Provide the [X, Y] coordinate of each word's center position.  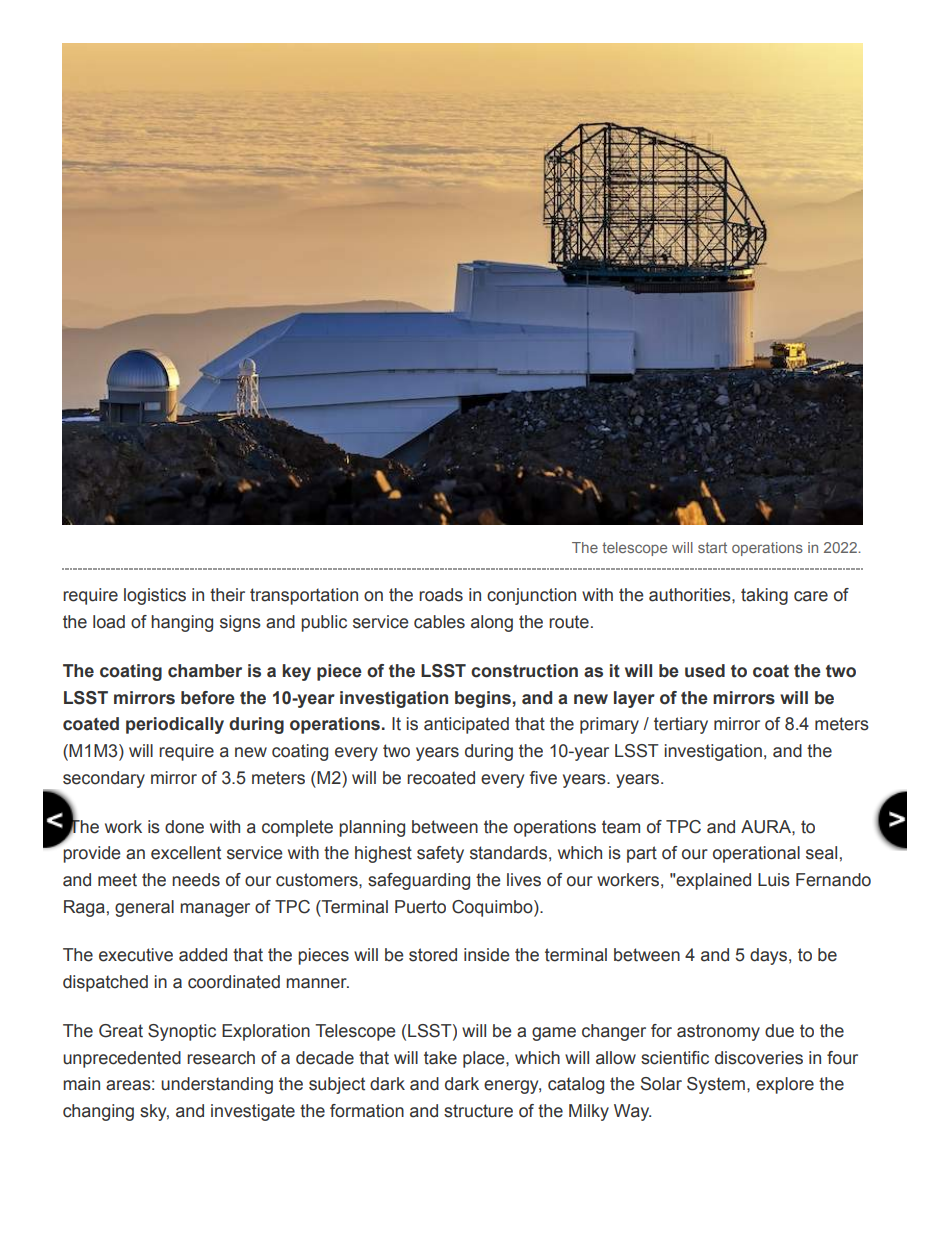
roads [441, 595]
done [184, 827]
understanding [217, 1085]
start [712, 547]
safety [440, 854]
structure [478, 1111]
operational [756, 854]
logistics [155, 596]
